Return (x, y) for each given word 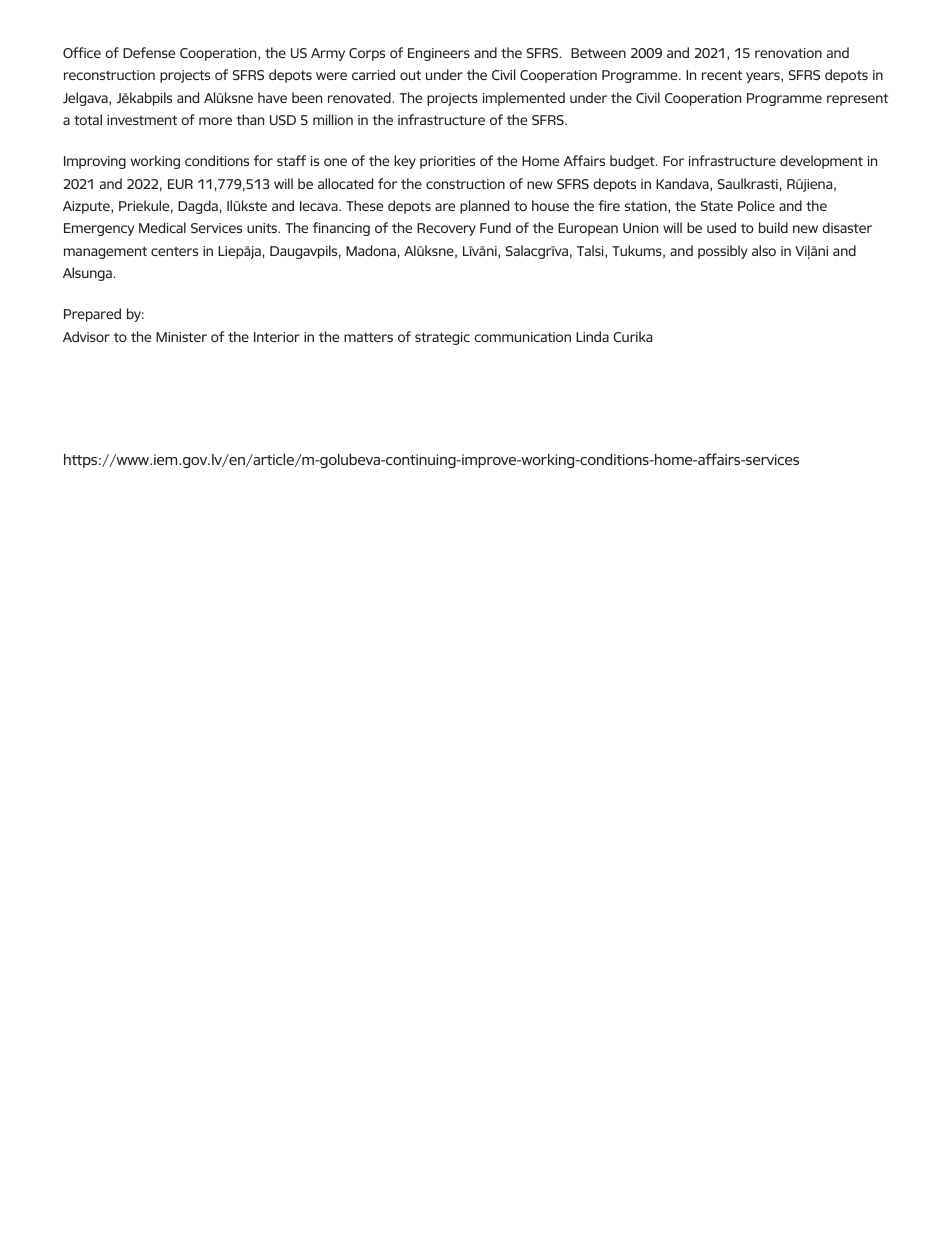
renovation (788, 53)
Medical (162, 227)
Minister (181, 337)
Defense (149, 52)
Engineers (439, 54)
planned (484, 207)
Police (756, 205)
